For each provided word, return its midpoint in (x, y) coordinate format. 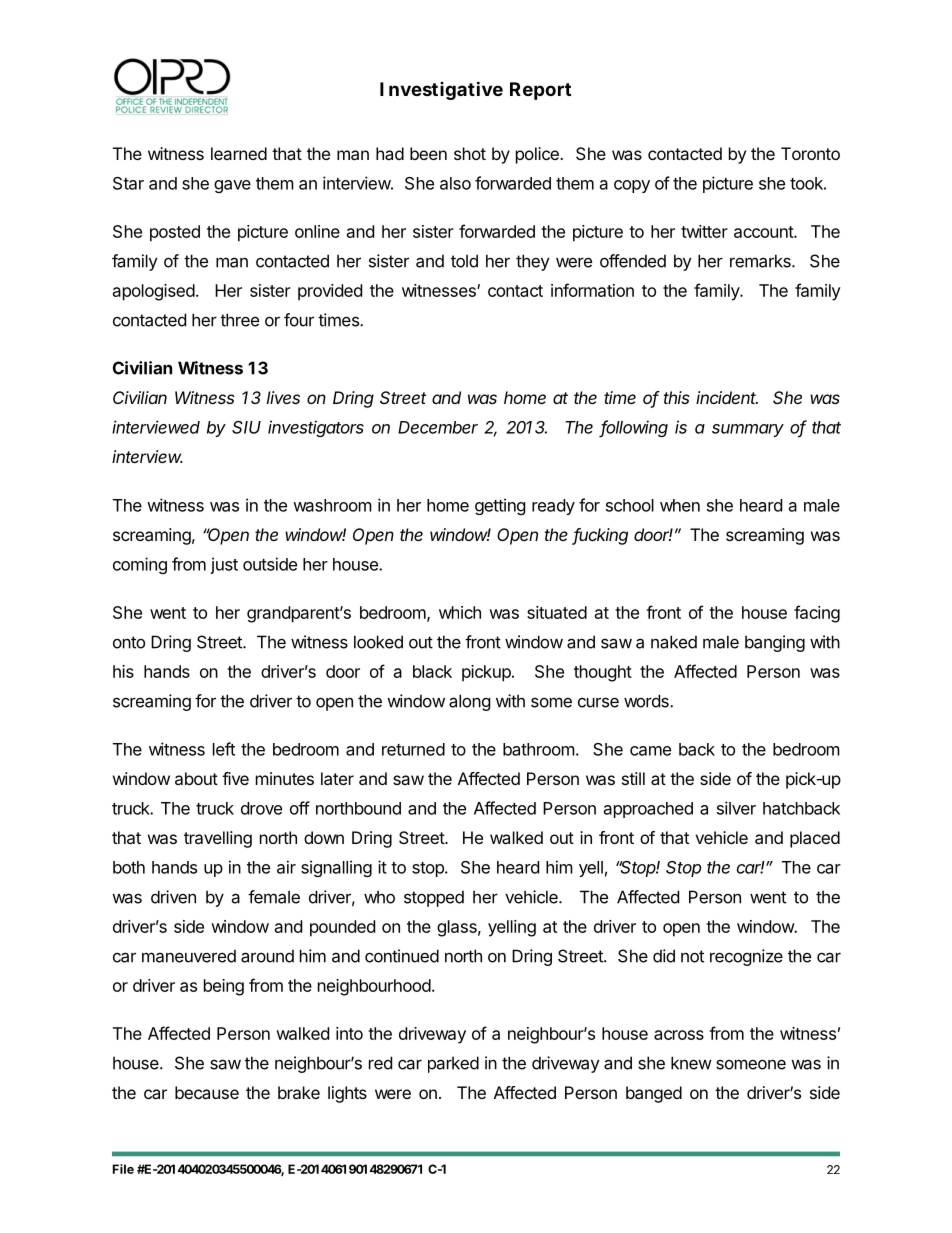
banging (775, 643)
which (460, 612)
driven (173, 897)
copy (632, 186)
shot (470, 153)
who (379, 897)
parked (453, 1064)
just (224, 565)
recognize (746, 957)
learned (239, 153)
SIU (246, 427)
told (464, 261)
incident (727, 397)
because (207, 1092)
